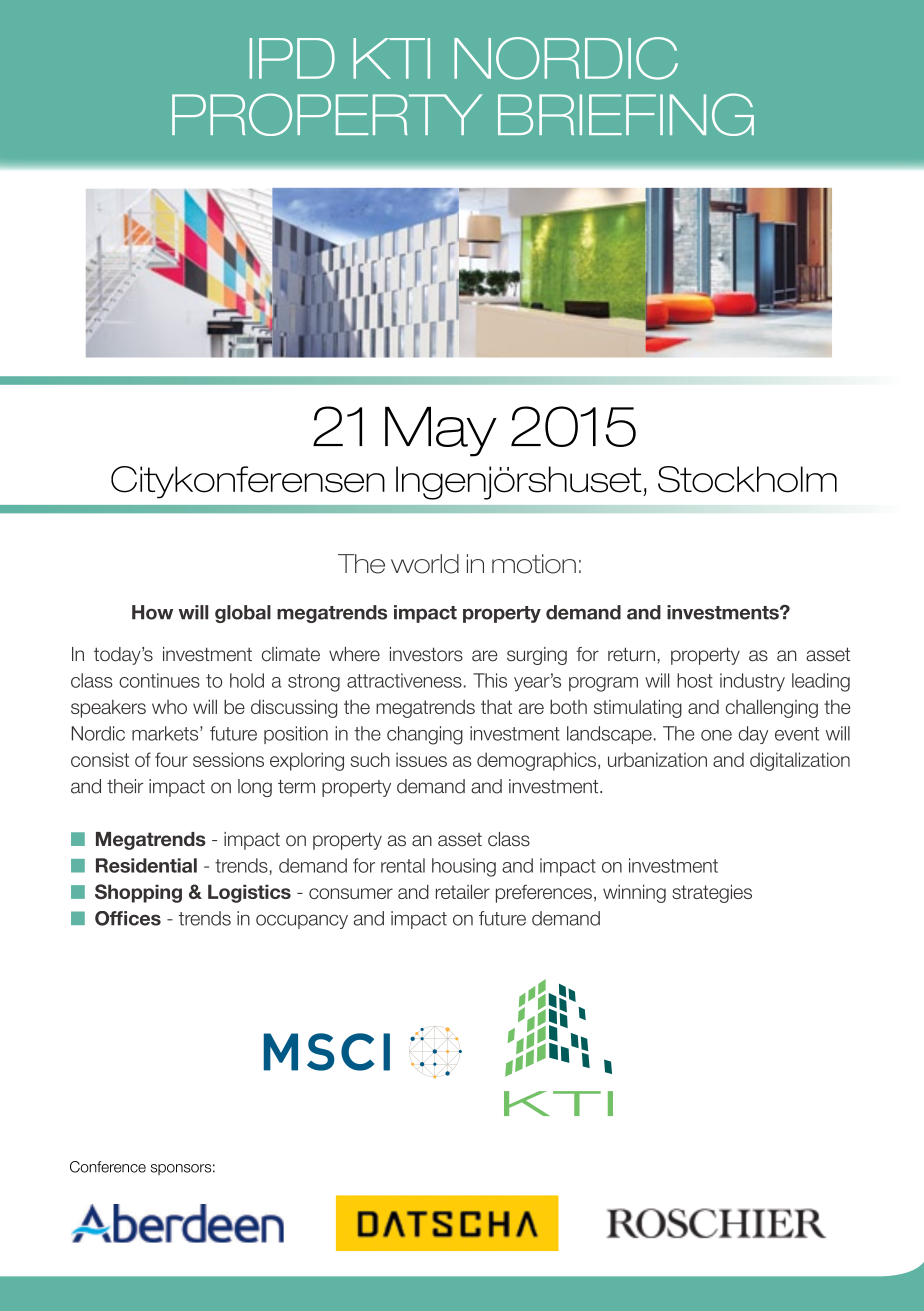 The image size is (924, 1311). What do you see at coordinates (426, 654) in the screenshot?
I see `investors` at bounding box center [426, 654].
